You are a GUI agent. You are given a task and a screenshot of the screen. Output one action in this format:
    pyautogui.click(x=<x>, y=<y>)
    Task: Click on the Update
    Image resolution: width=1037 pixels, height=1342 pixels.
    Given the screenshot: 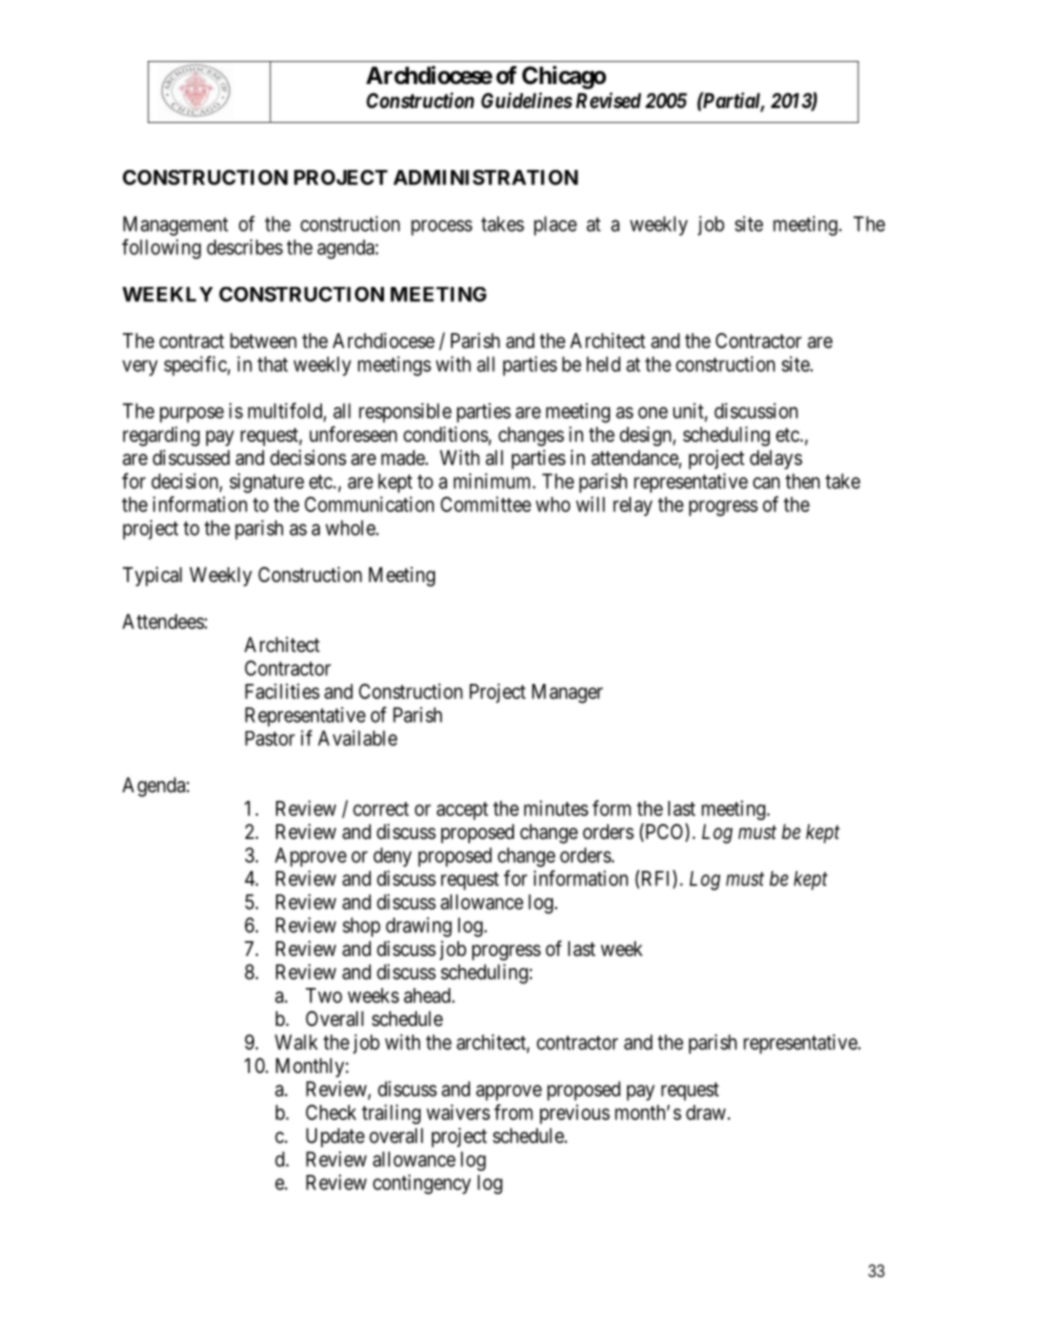 What is the action you would take?
    pyautogui.click(x=335, y=1137)
